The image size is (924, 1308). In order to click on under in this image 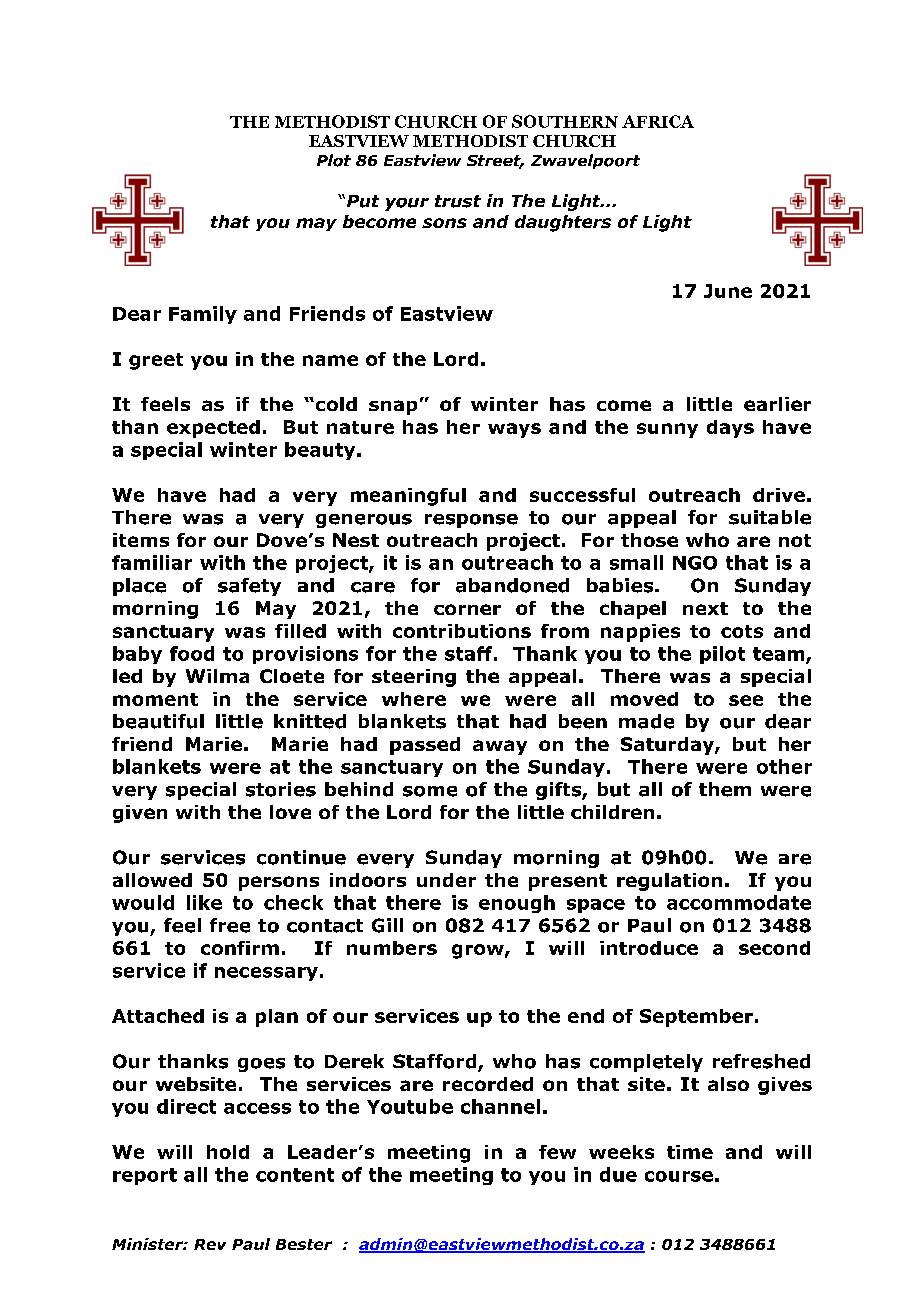, I will do `click(446, 880)`.
